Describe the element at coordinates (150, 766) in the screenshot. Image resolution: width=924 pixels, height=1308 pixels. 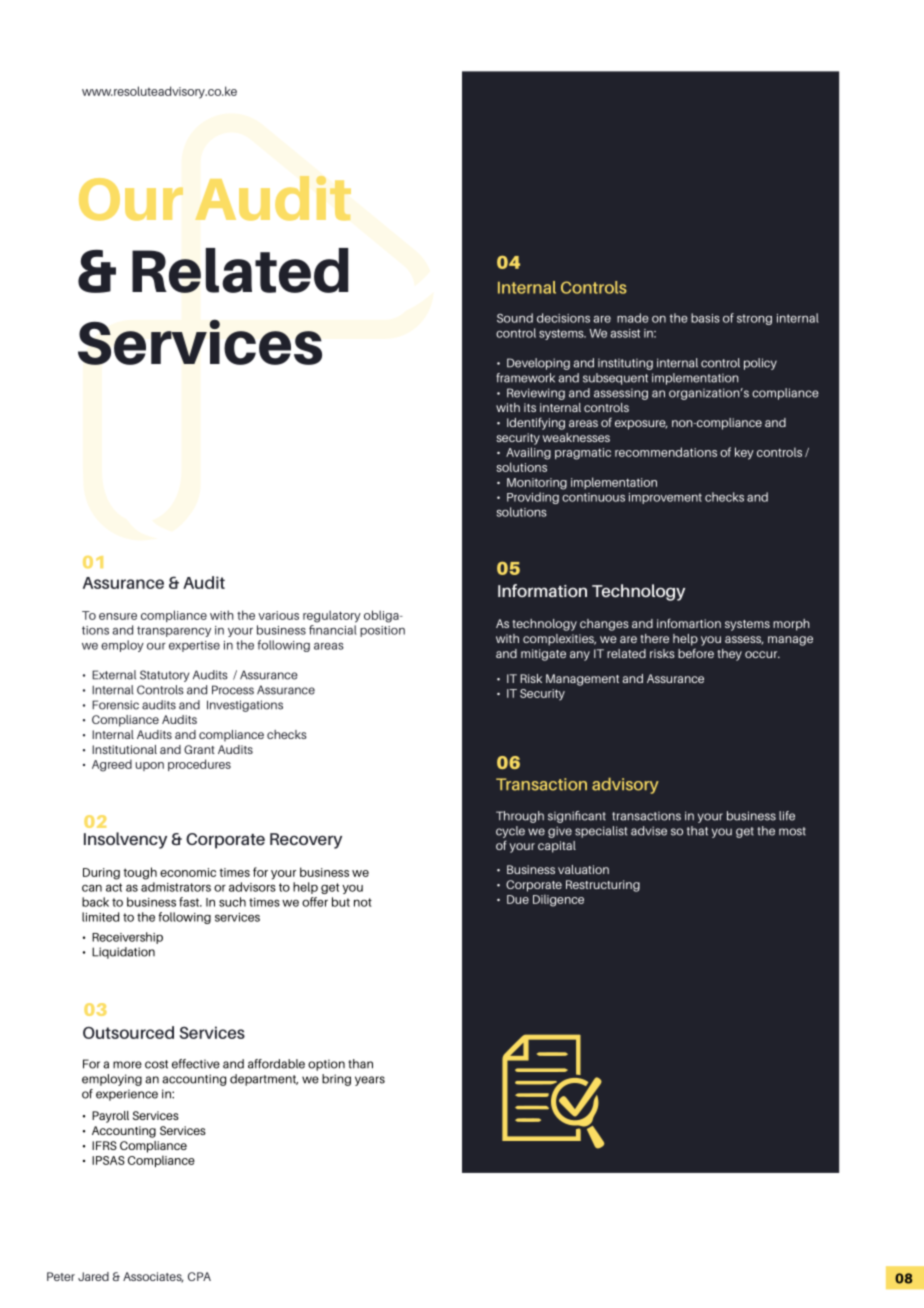
I see `upon` at that location.
